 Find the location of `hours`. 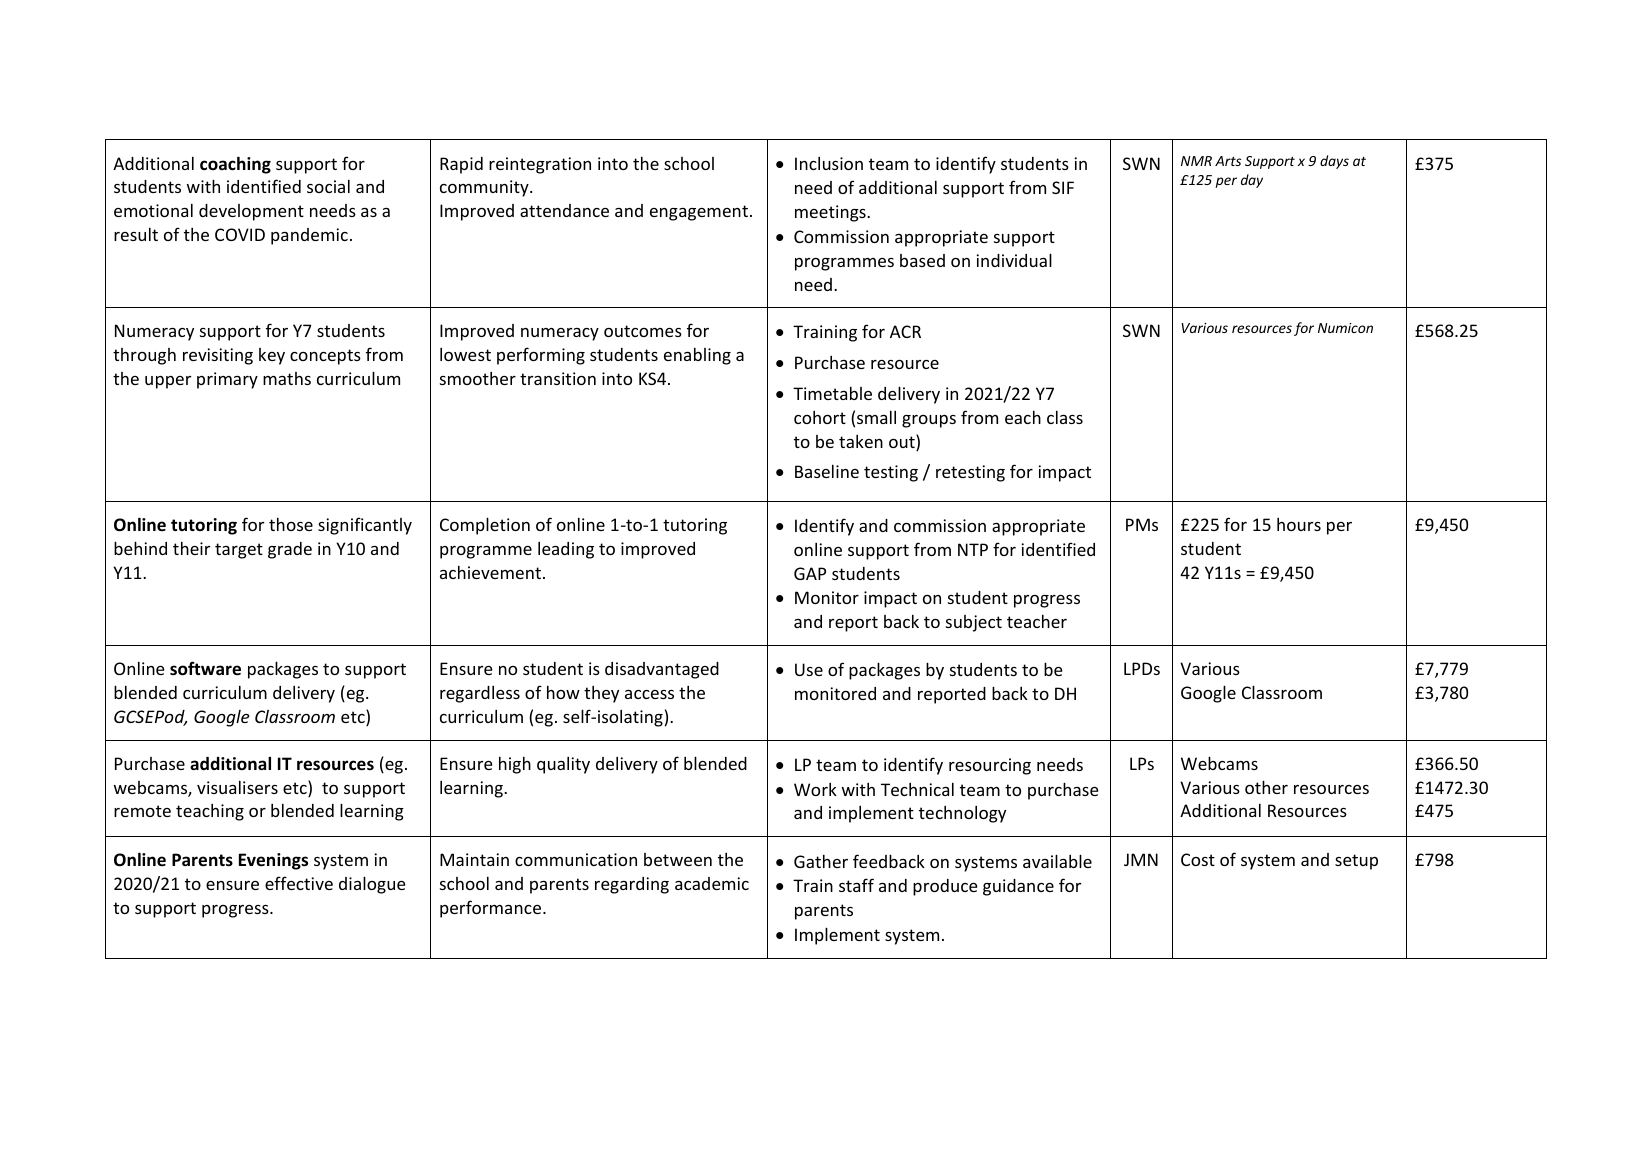

hours is located at coordinates (1299, 524).
